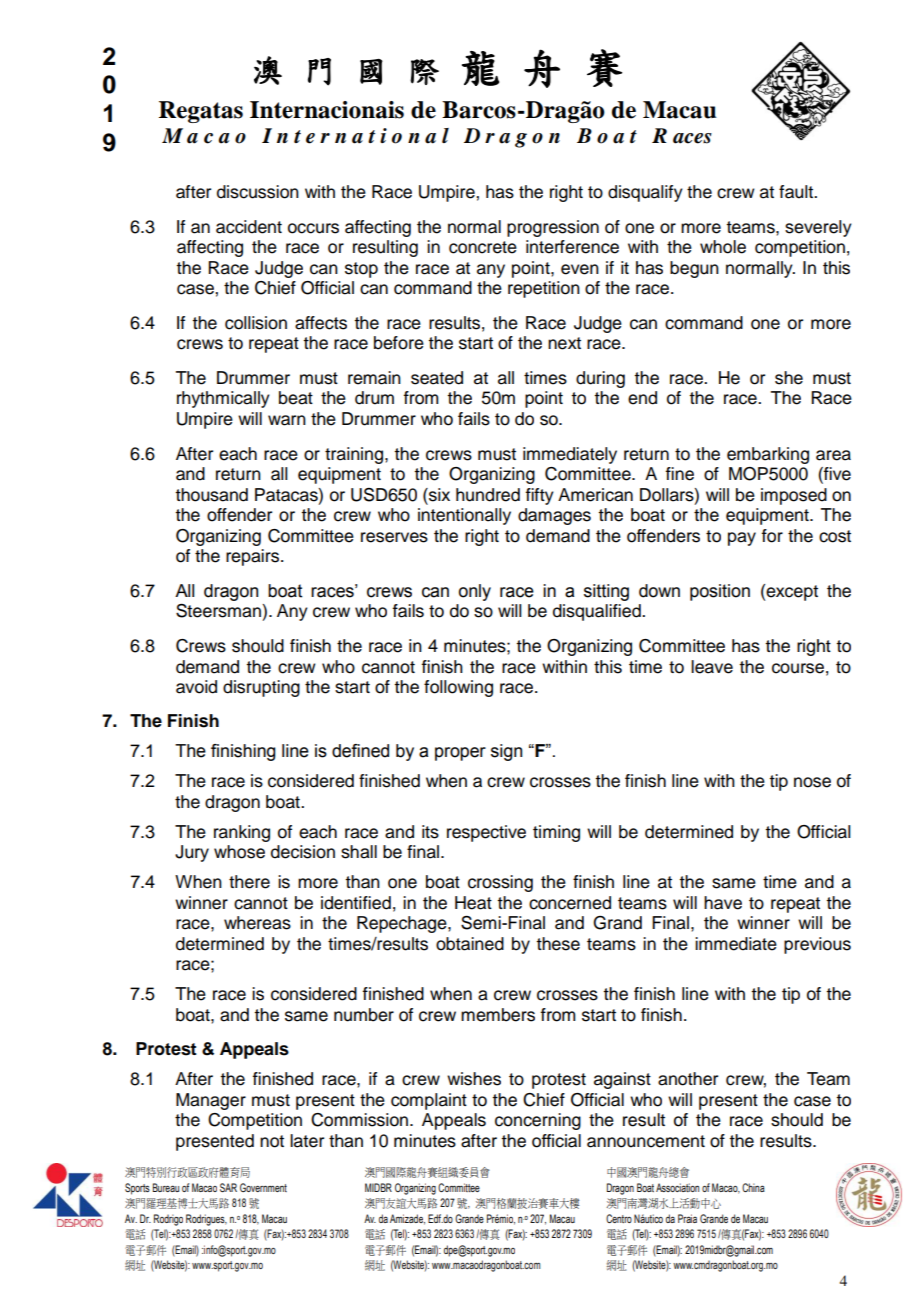 Image resolution: width=924 pixels, height=1308 pixels. What do you see at coordinates (458, 688) in the page?
I see `following` at bounding box center [458, 688].
